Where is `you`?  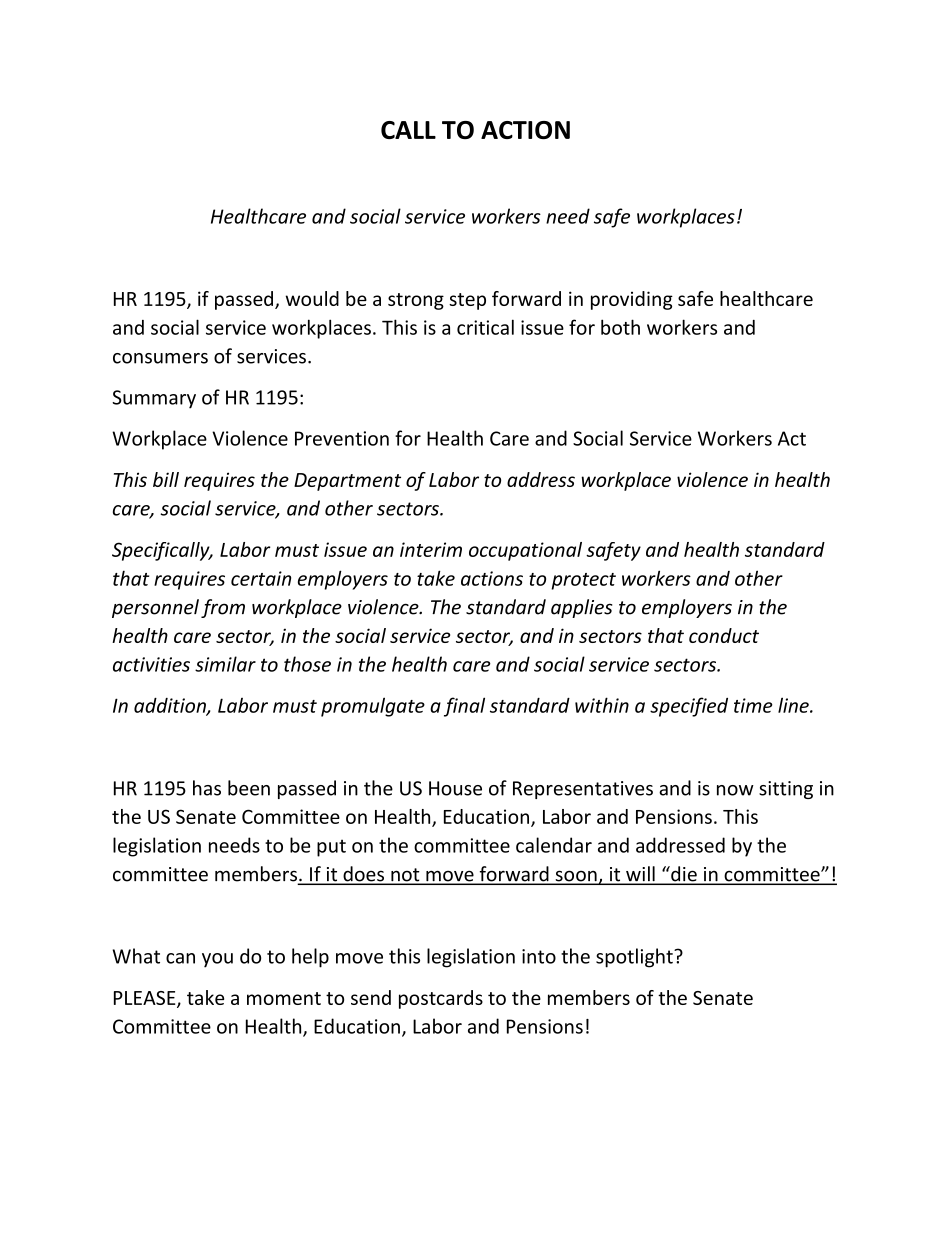
you is located at coordinates (217, 960).
